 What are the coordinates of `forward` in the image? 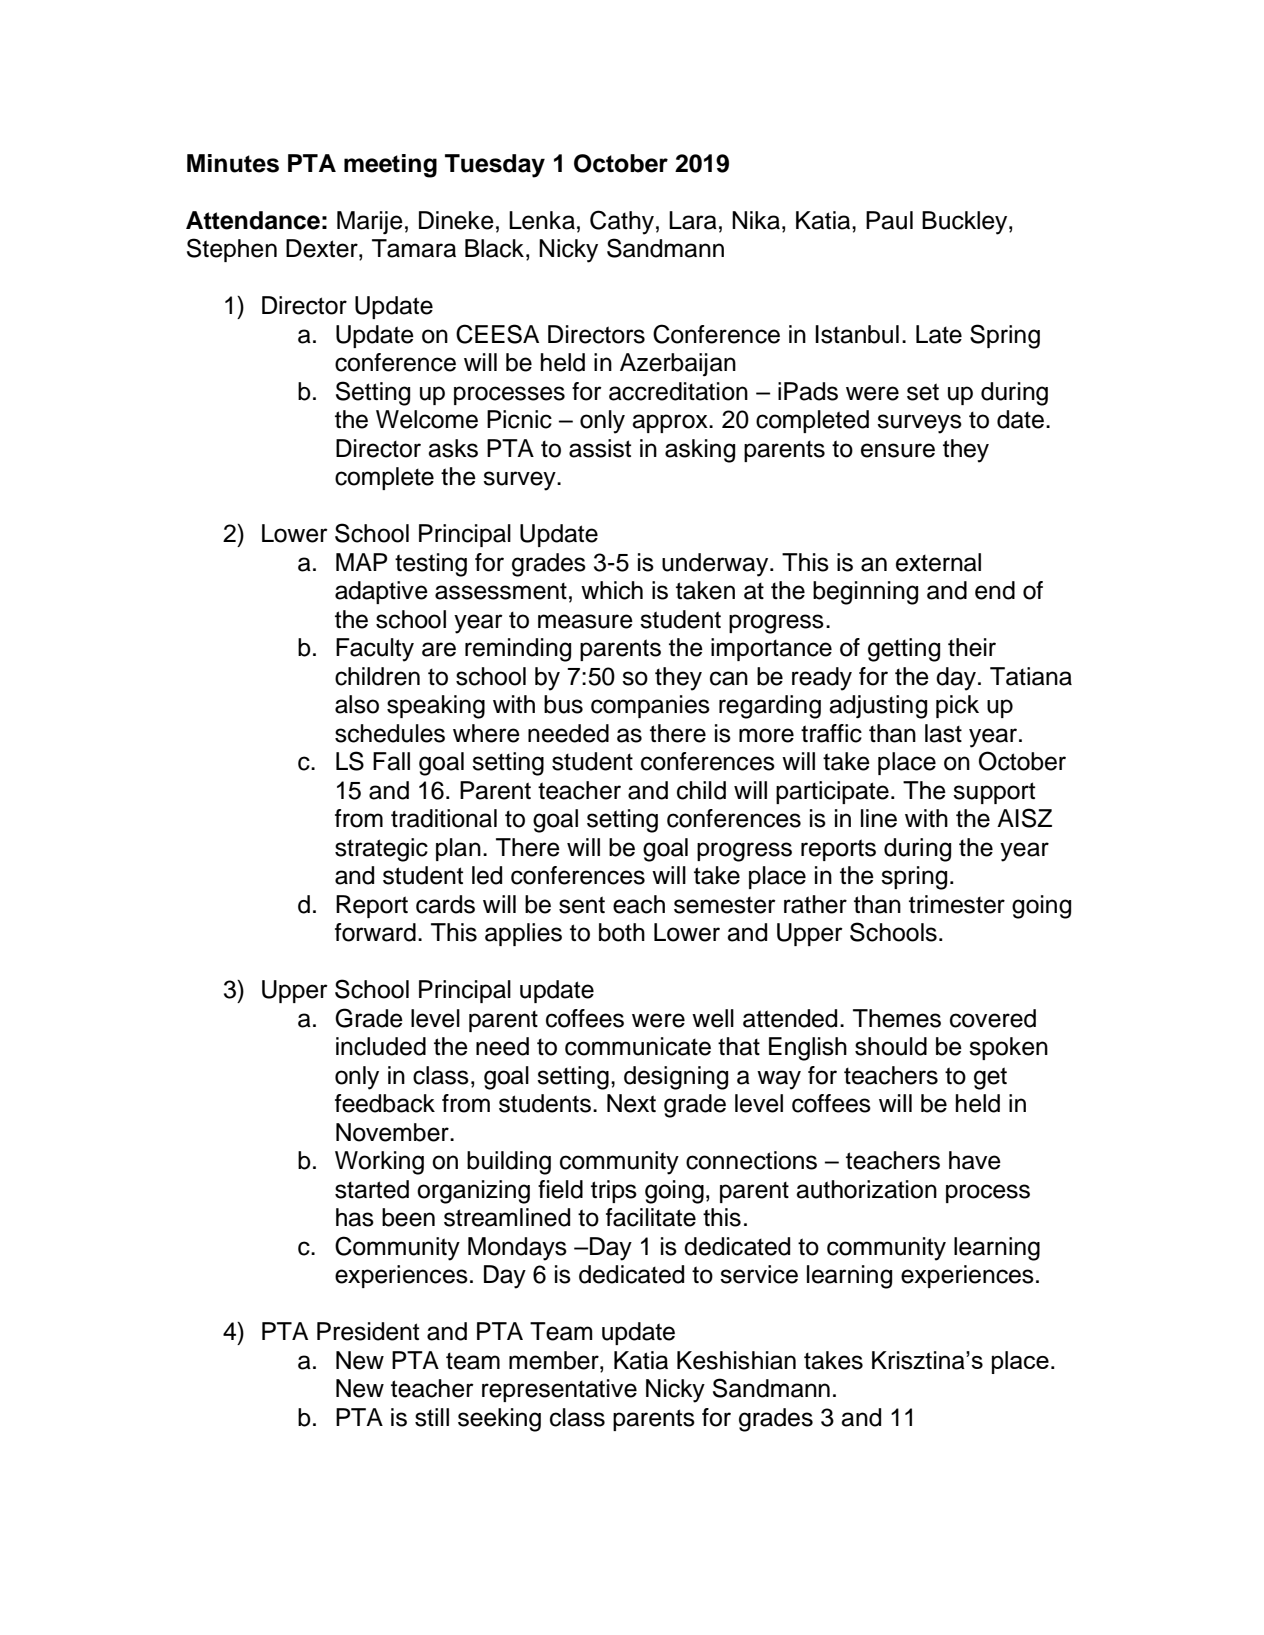 It's located at (375, 932).
